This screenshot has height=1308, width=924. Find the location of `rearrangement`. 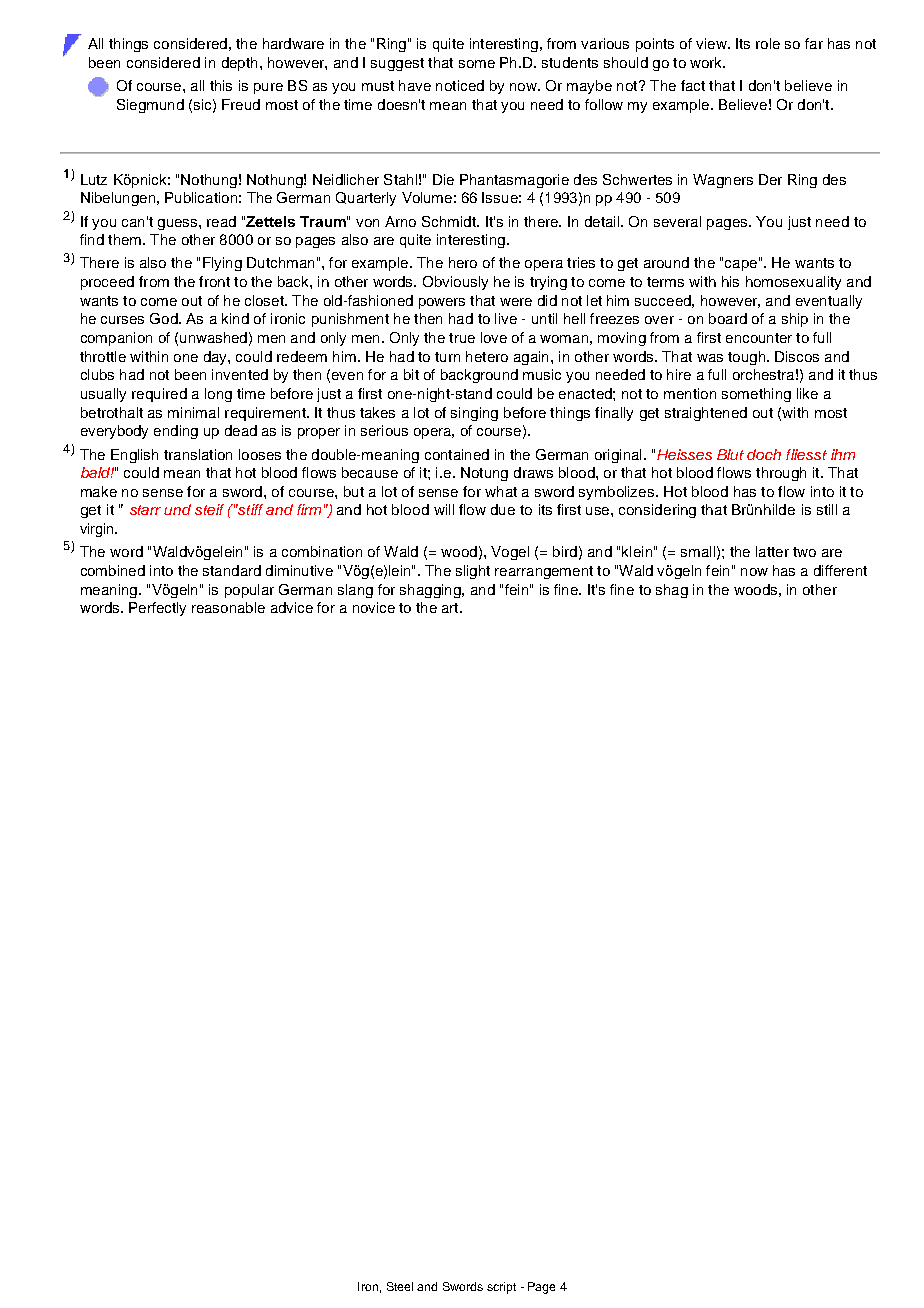

rearrangement is located at coordinates (544, 572).
